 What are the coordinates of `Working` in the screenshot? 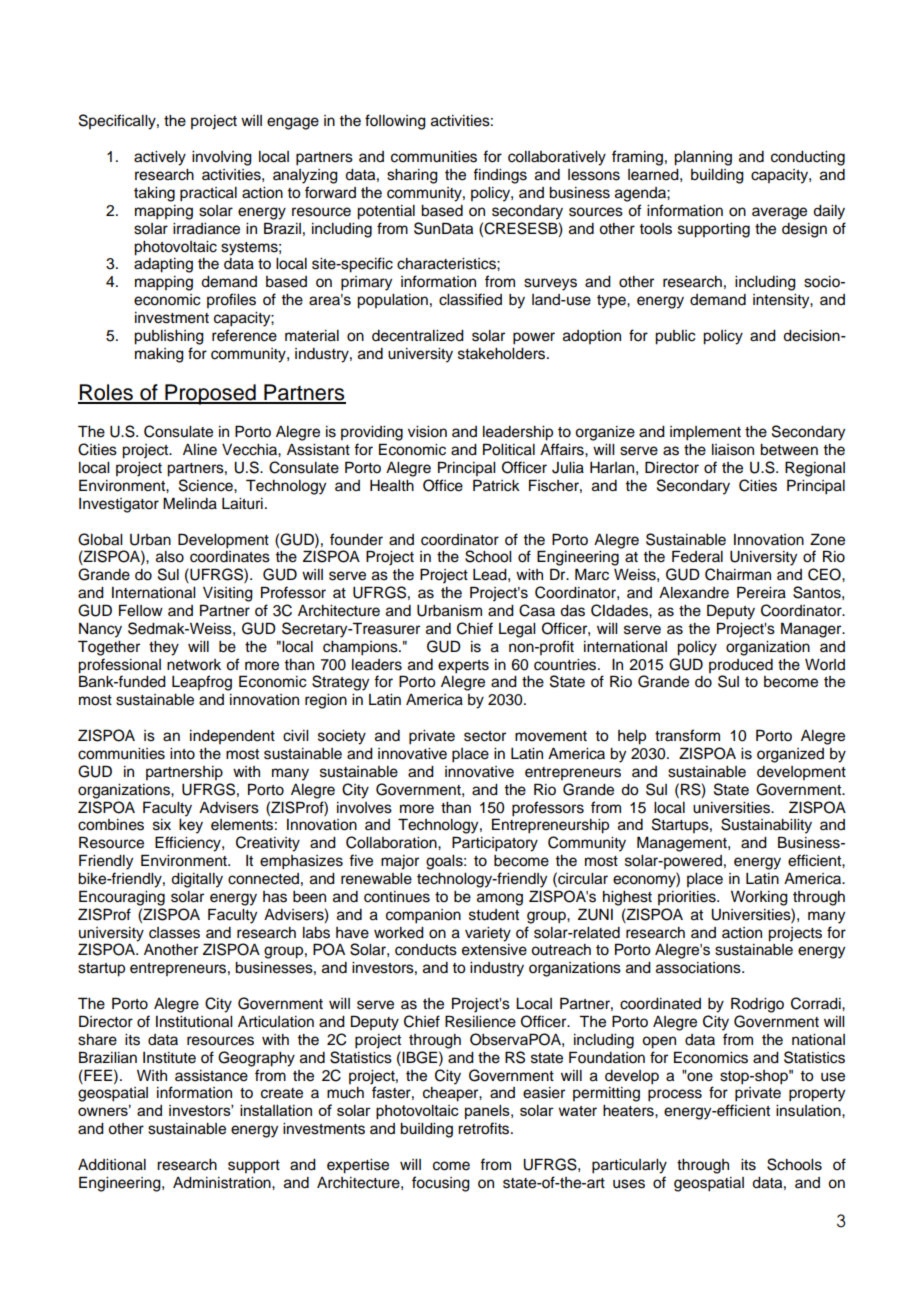 It's located at (759, 898).
